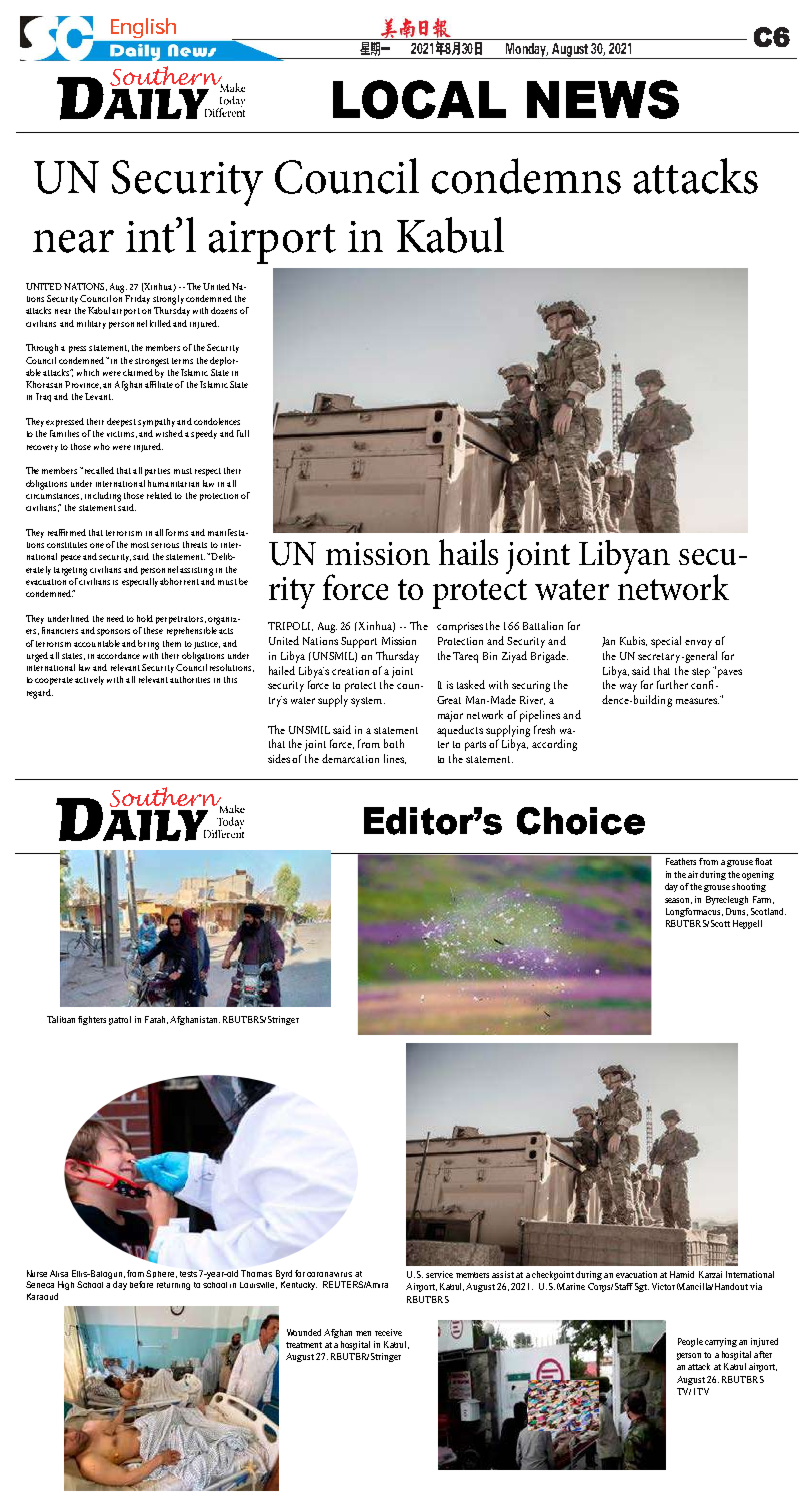 Image resolution: width=812 pixels, height=1512 pixels. What do you see at coordinates (388, 1332) in the document?
I see `receive` at bounding box center [388, 1332].
